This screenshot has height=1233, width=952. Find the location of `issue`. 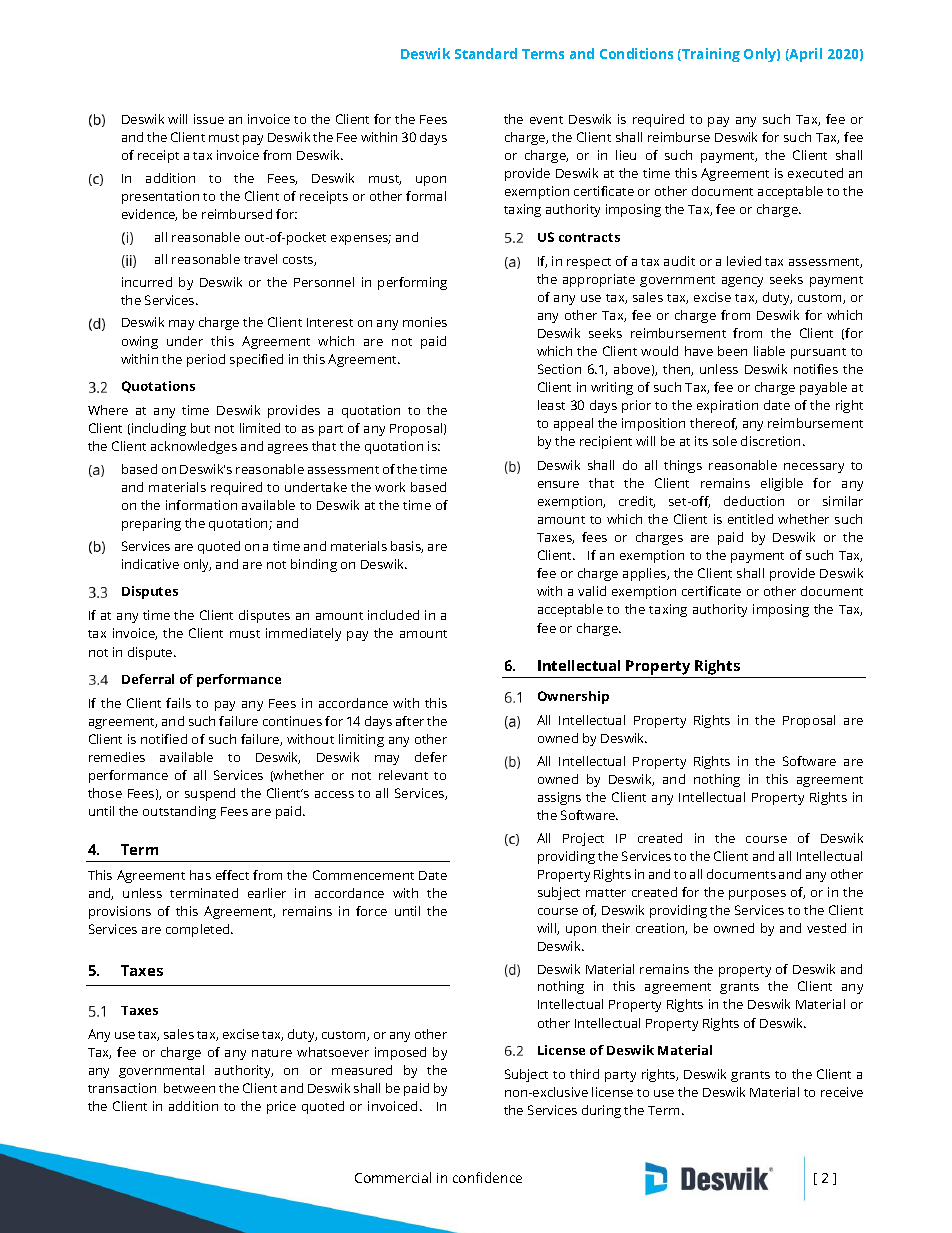

issue is located at coordinates (209, 119).
